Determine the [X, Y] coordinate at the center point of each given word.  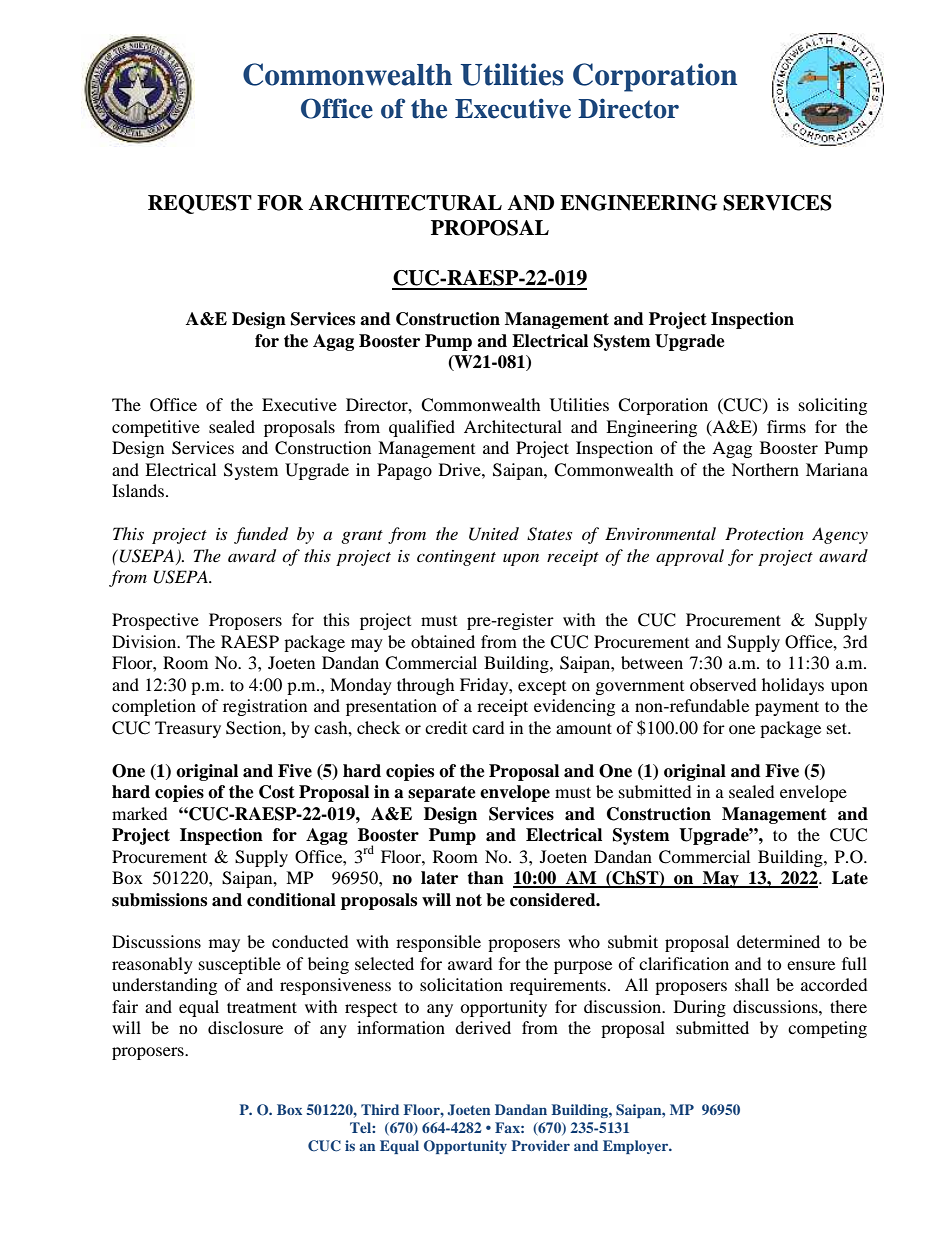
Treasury [188, 729]
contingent [456, 558]
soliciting [833, 406]
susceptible [240, 965]
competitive [156, 428]
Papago [404, 471]
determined [778, 941]
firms [786, 426]
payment [787, 708]
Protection [764, 533]
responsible [438, 943]
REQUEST [200, 204]
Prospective [155, 621]
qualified [422, 428]
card [488, 727]
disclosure [245, 1027]
